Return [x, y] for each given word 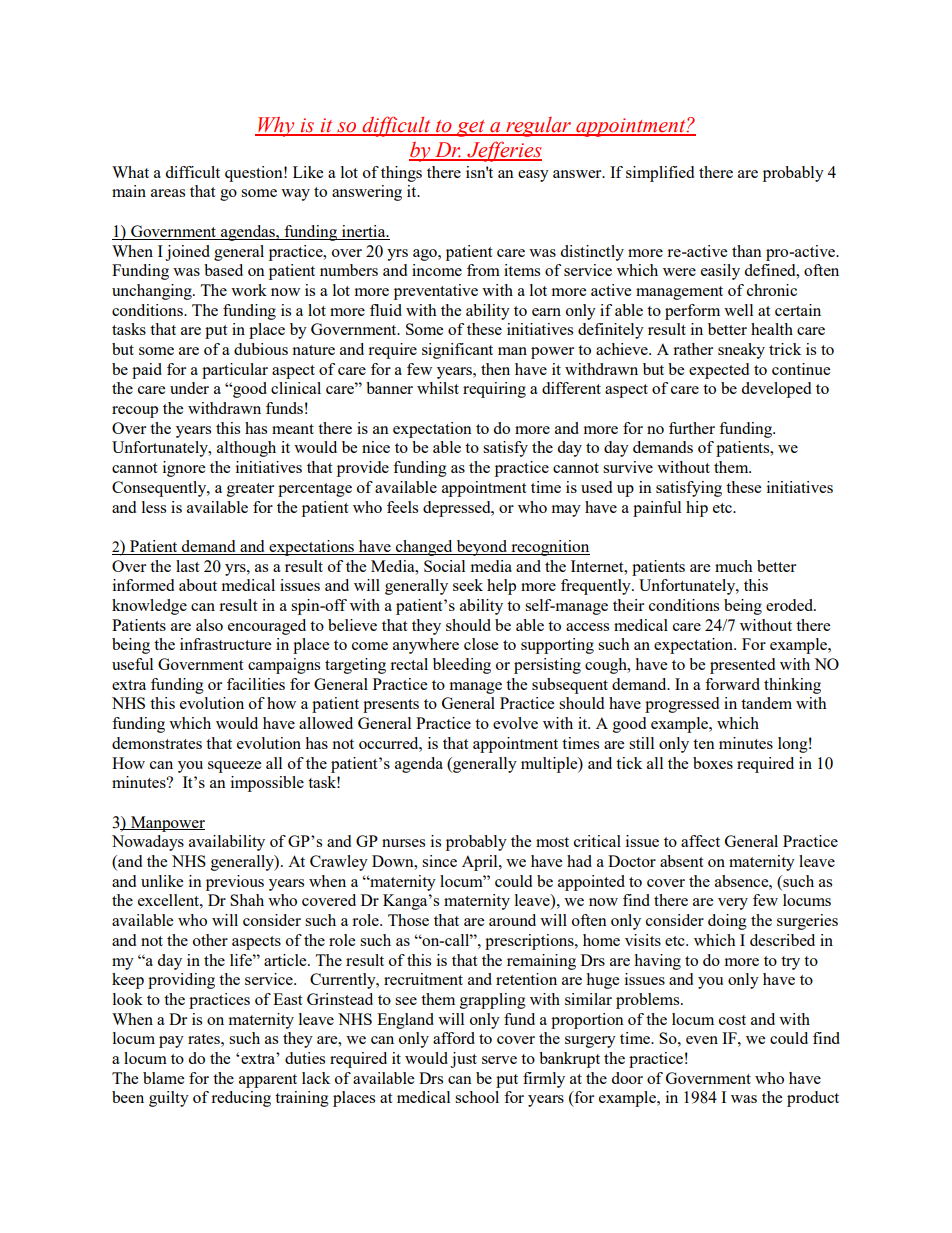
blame [163, 1078]
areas [168, 193]
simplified [660, 174]
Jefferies [503, 151]
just [463, 1060]
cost [732, 1020]
